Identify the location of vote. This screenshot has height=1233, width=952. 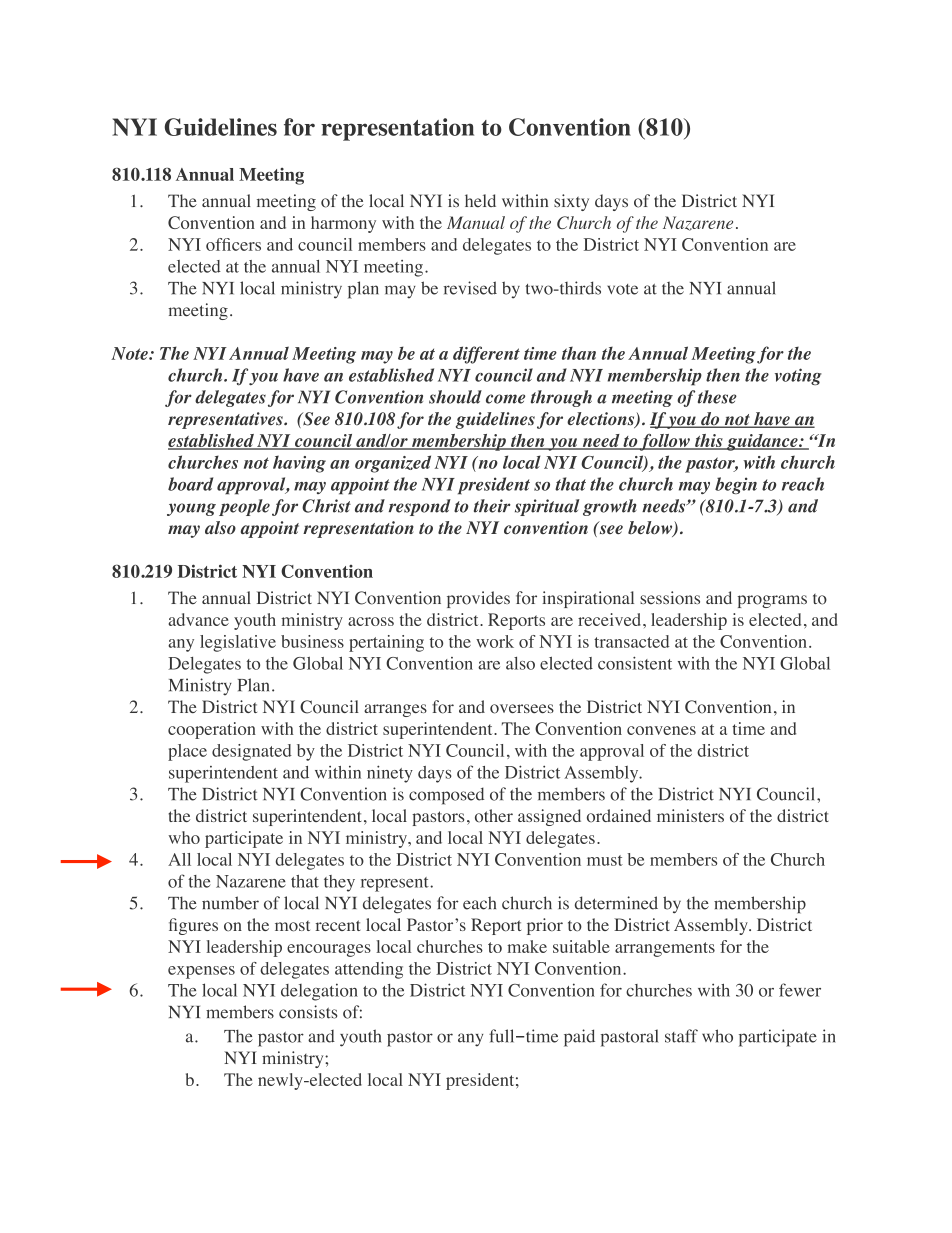
(622, 289).
